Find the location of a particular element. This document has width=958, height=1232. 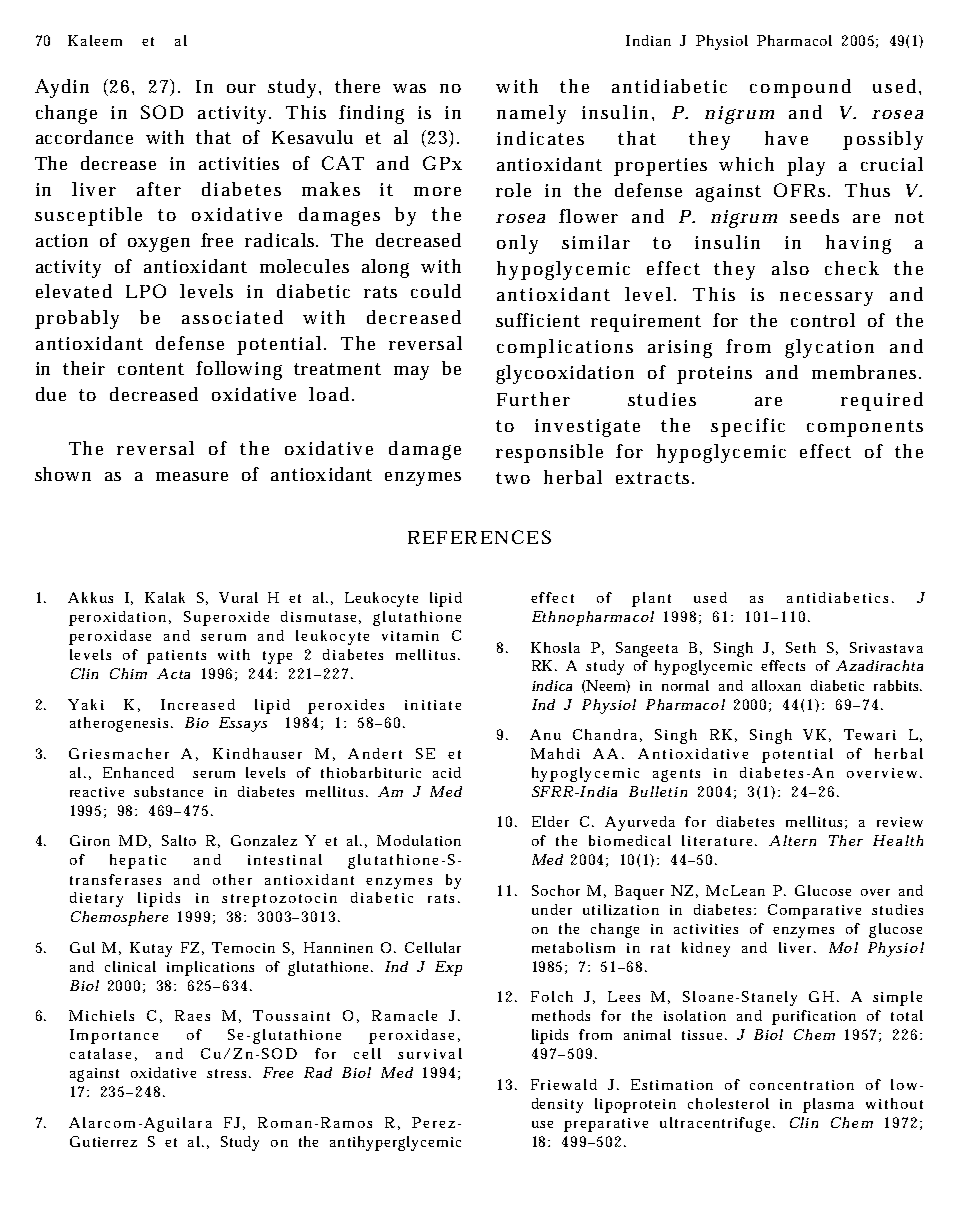

namely is located at coordinates (531, 114).
